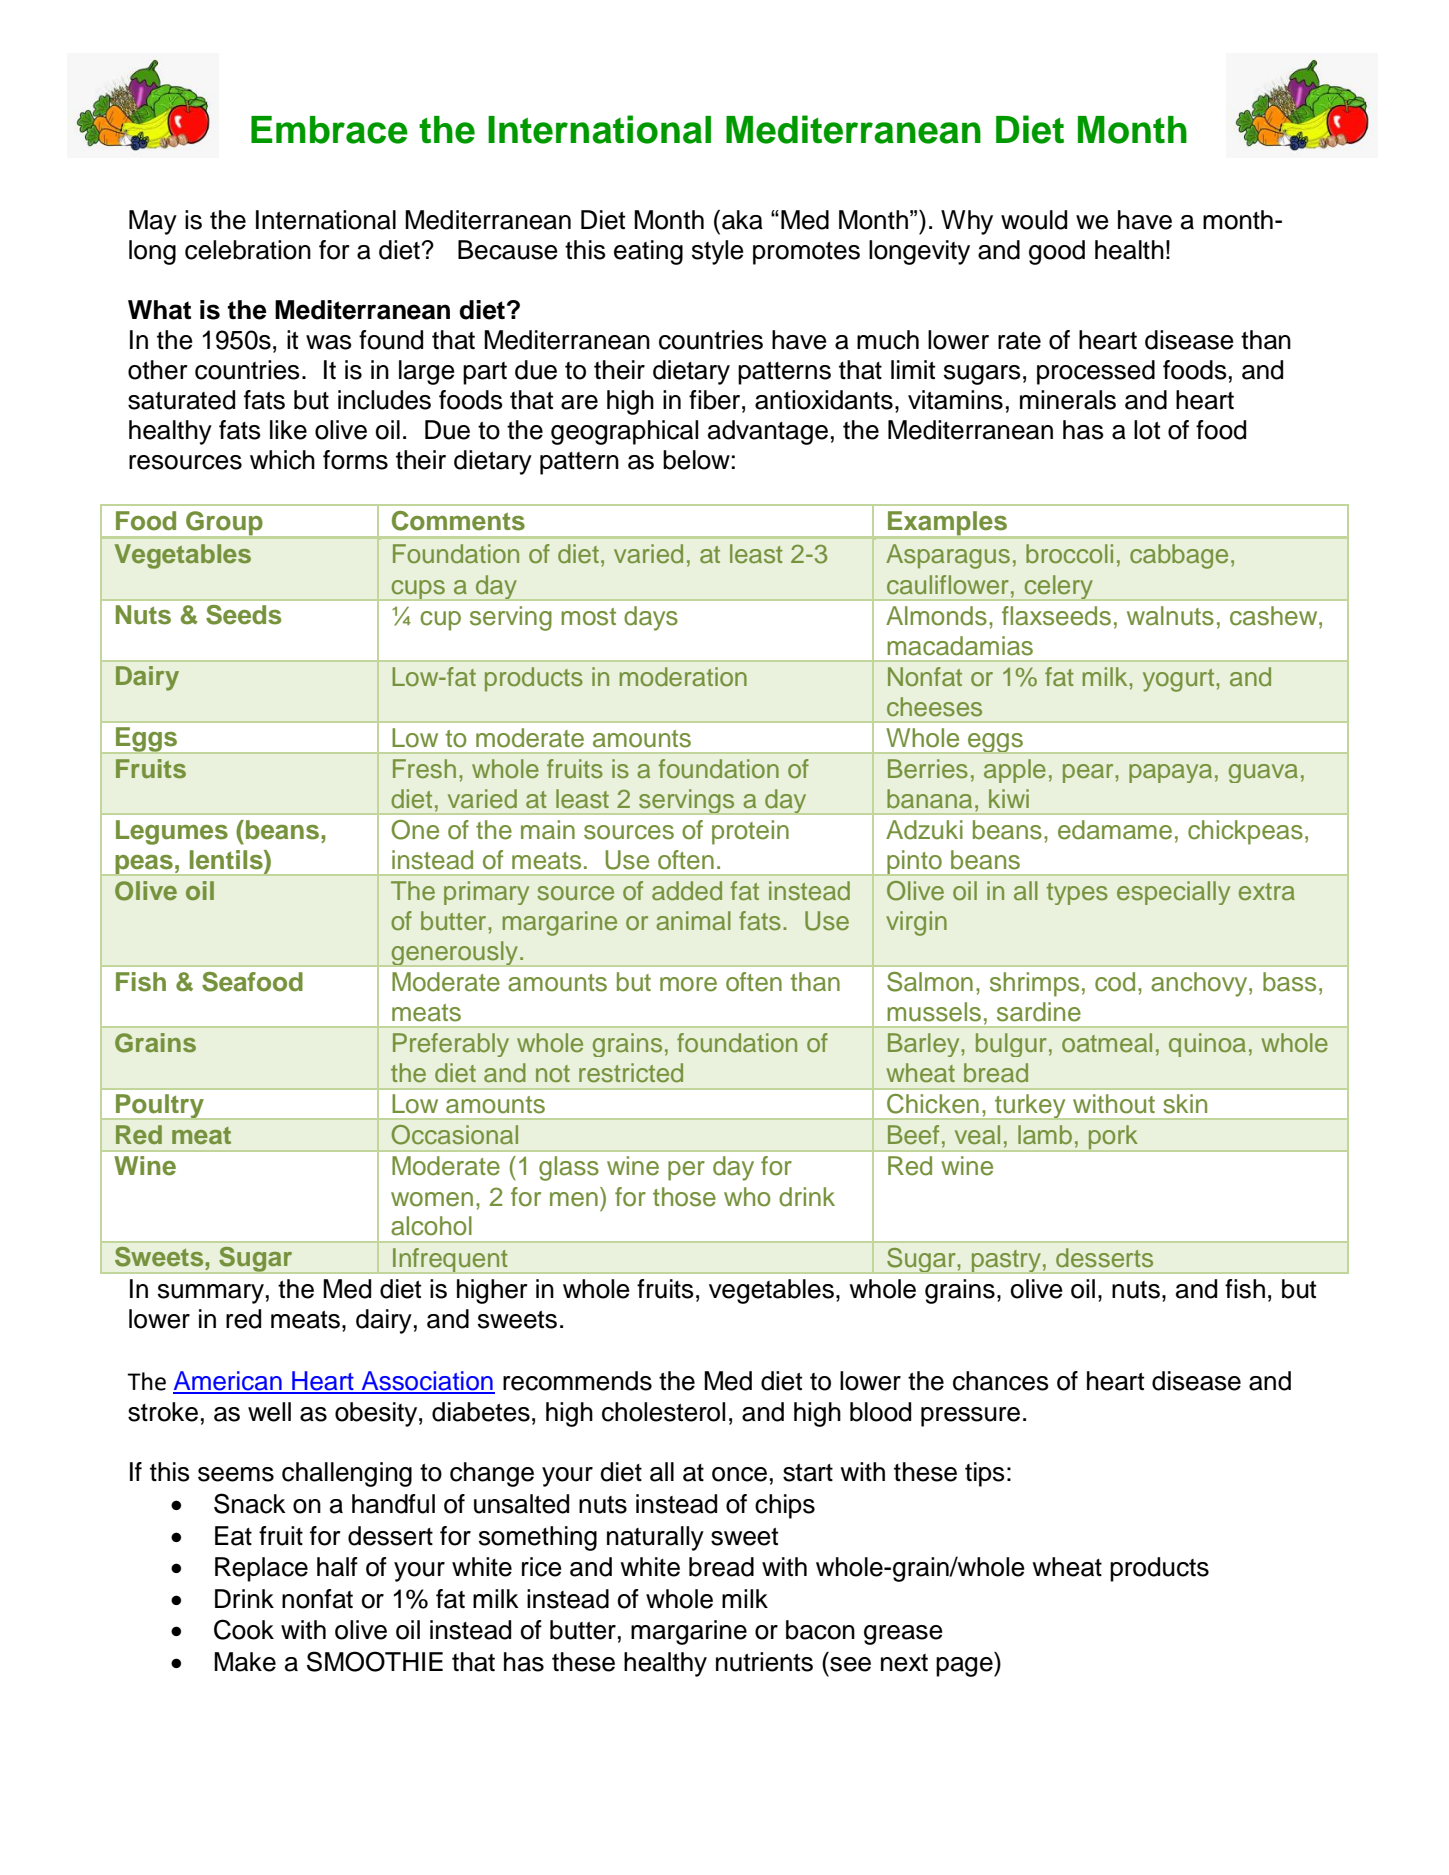 This screenshot has width=1449, height=1875. Describe the element at coordinates (683, 677) in the screenshot. I see `moderation` at that location.
